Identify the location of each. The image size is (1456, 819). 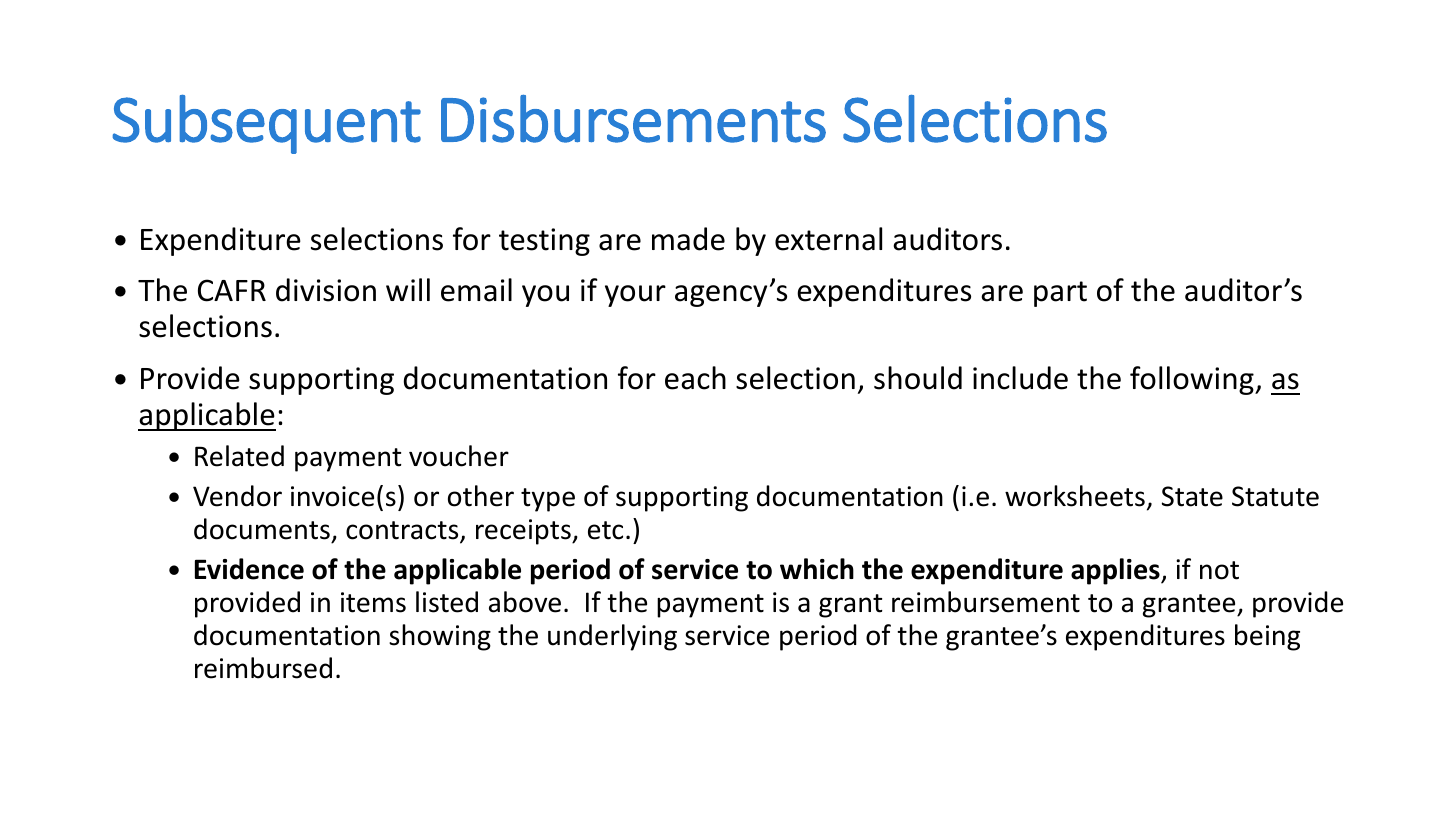
(695, 378).
